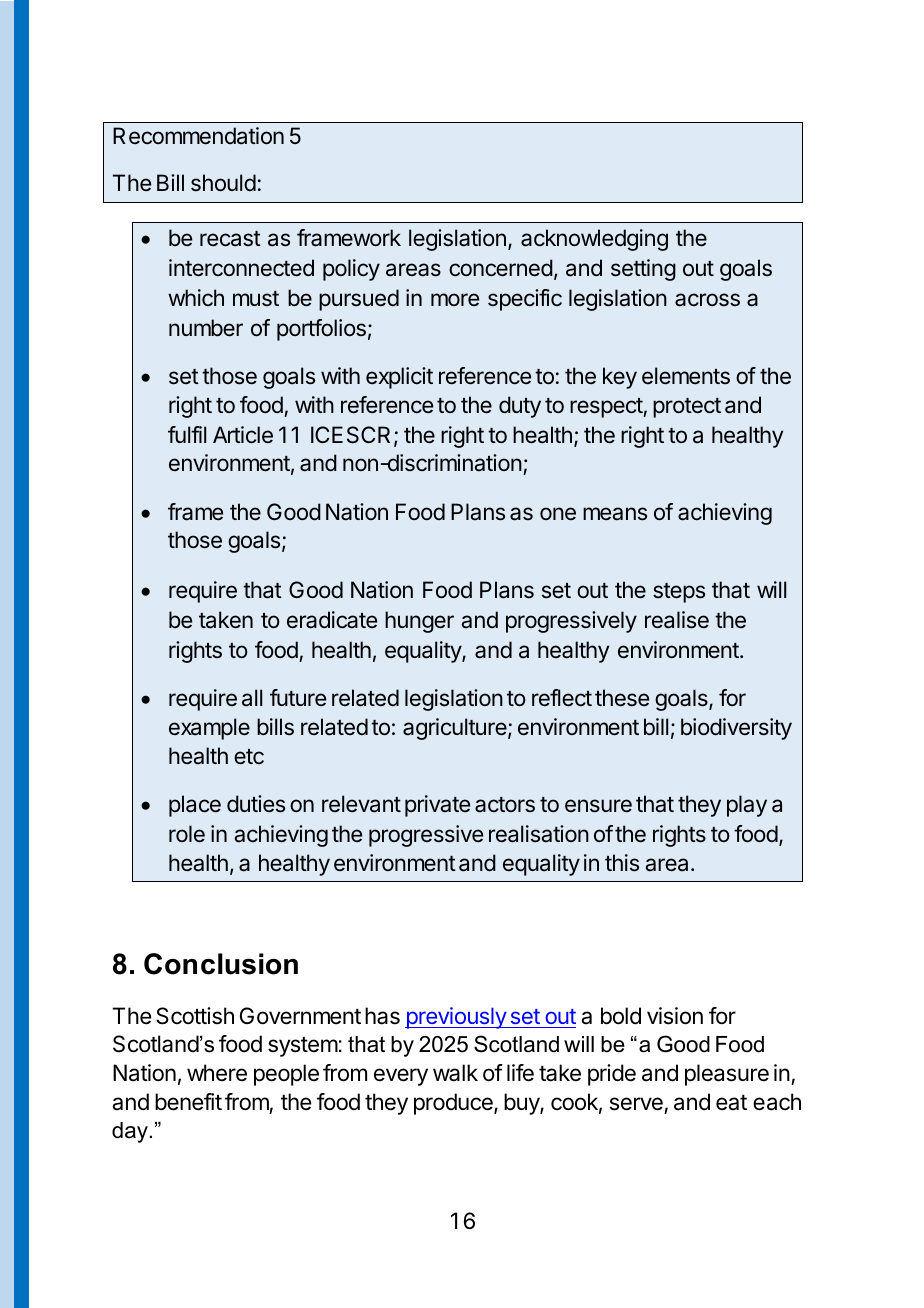 The width and height of the screenshot is (924, 1308). I want to click on eat, so click(731, 1103).
